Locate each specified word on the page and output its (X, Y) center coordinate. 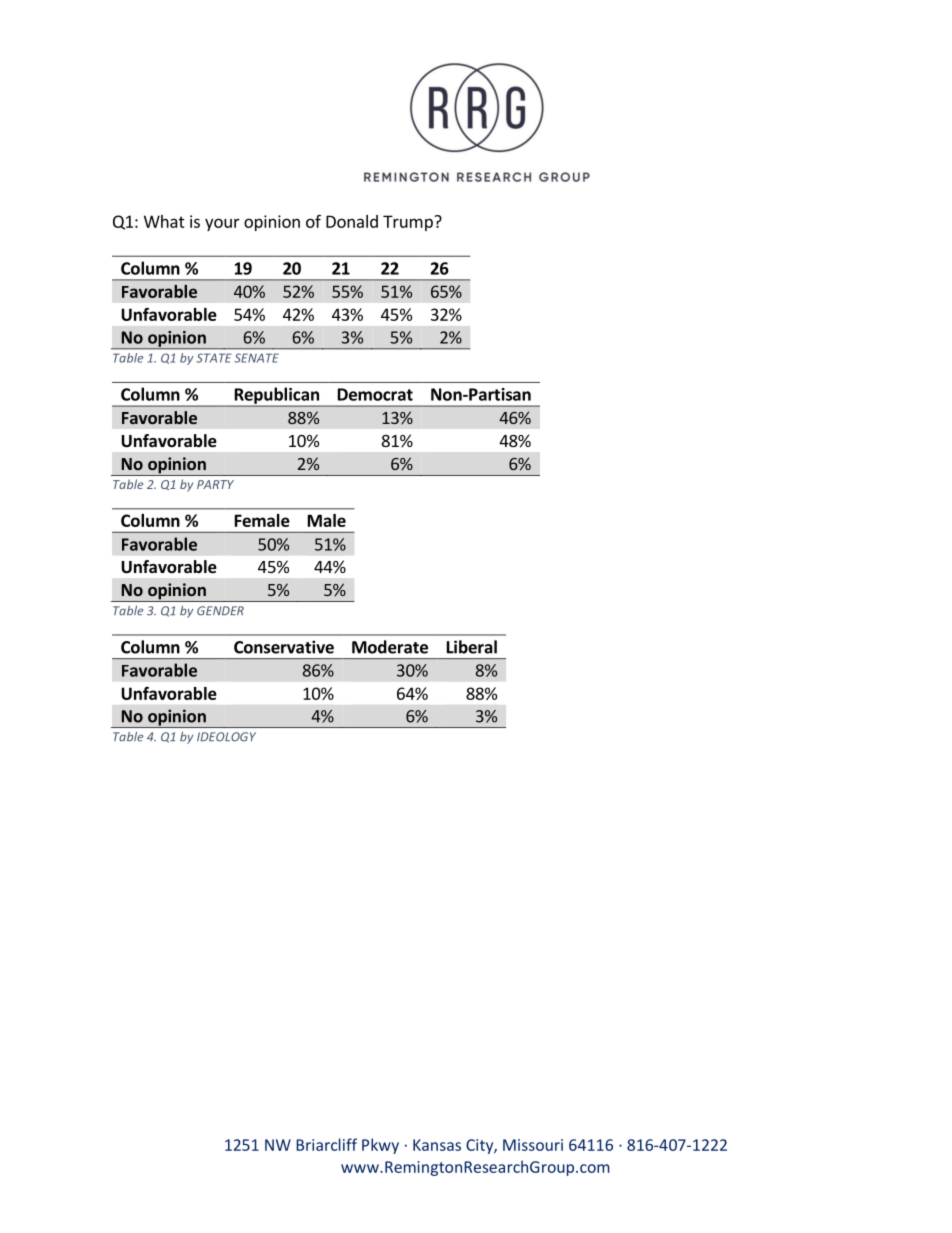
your (222, 224)
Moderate (390, 647)
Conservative (284, 647)
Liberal (472, 647)
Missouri (533, 1145)
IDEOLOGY (226, 737)
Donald (352, 221)
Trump (409, 223)
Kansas (437, 1145)
